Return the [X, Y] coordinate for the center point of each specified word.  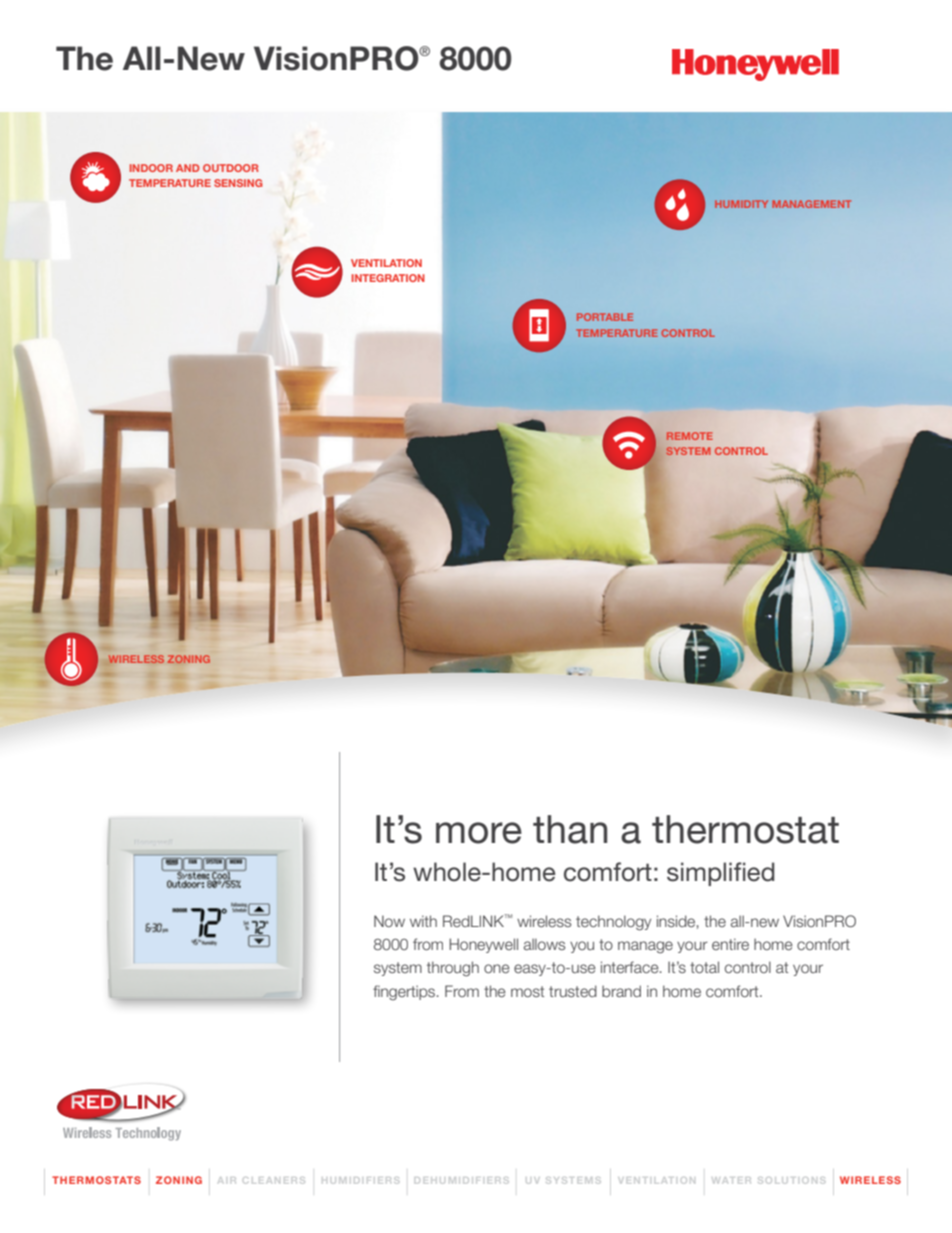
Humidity [741, 204]
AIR [227, 1180]
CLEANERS [274, 1180]
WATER [732, 1180]
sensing [238, 183]
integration [388, 278]
